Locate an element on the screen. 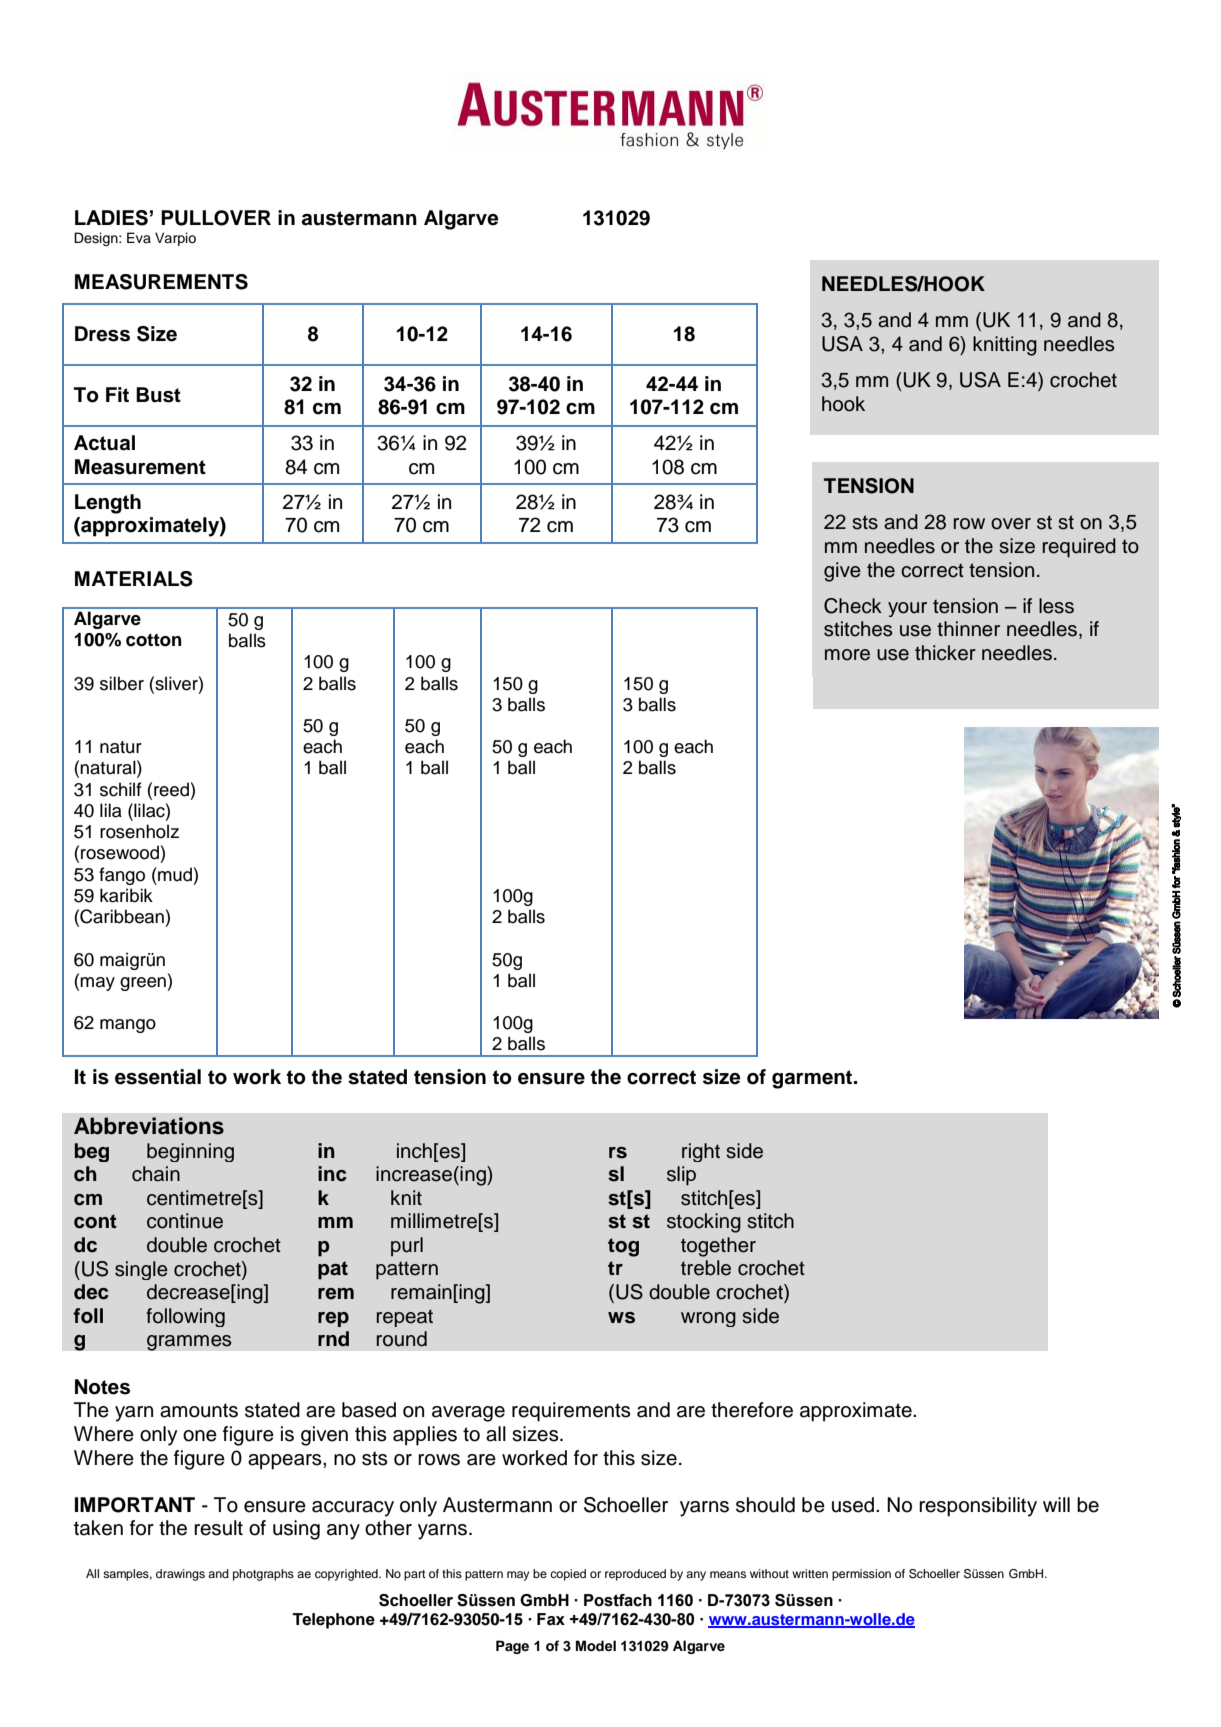 The image size is (1221, 1727). required is located at coordinates (1079, 548).
